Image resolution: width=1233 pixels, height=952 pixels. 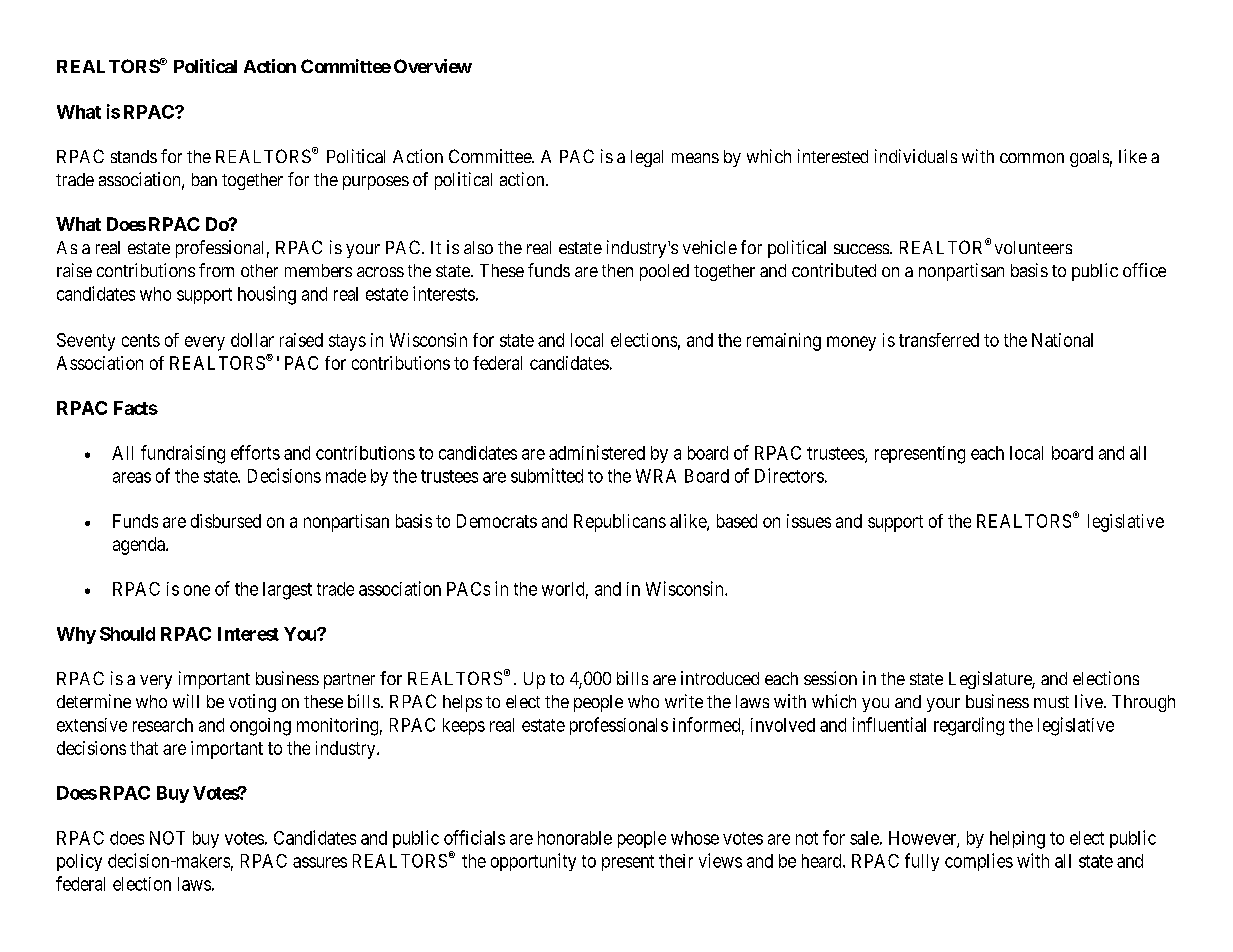 What do you see at coordinates (320, 862) in the screenshot?
I see `assures` at bounding box center [320, 862].
